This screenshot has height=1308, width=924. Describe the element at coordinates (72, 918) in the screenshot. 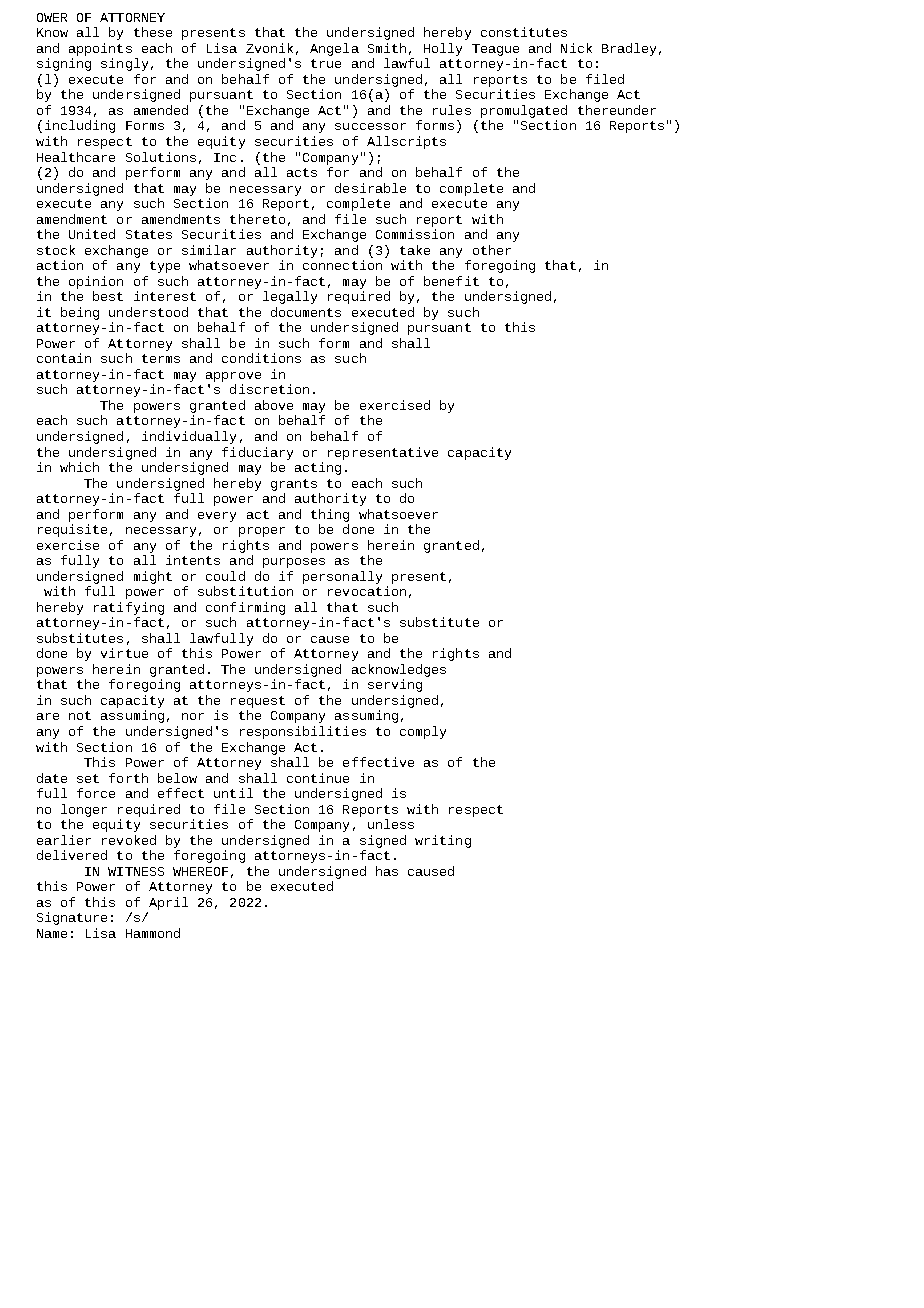

I see `Signature` at that location.
